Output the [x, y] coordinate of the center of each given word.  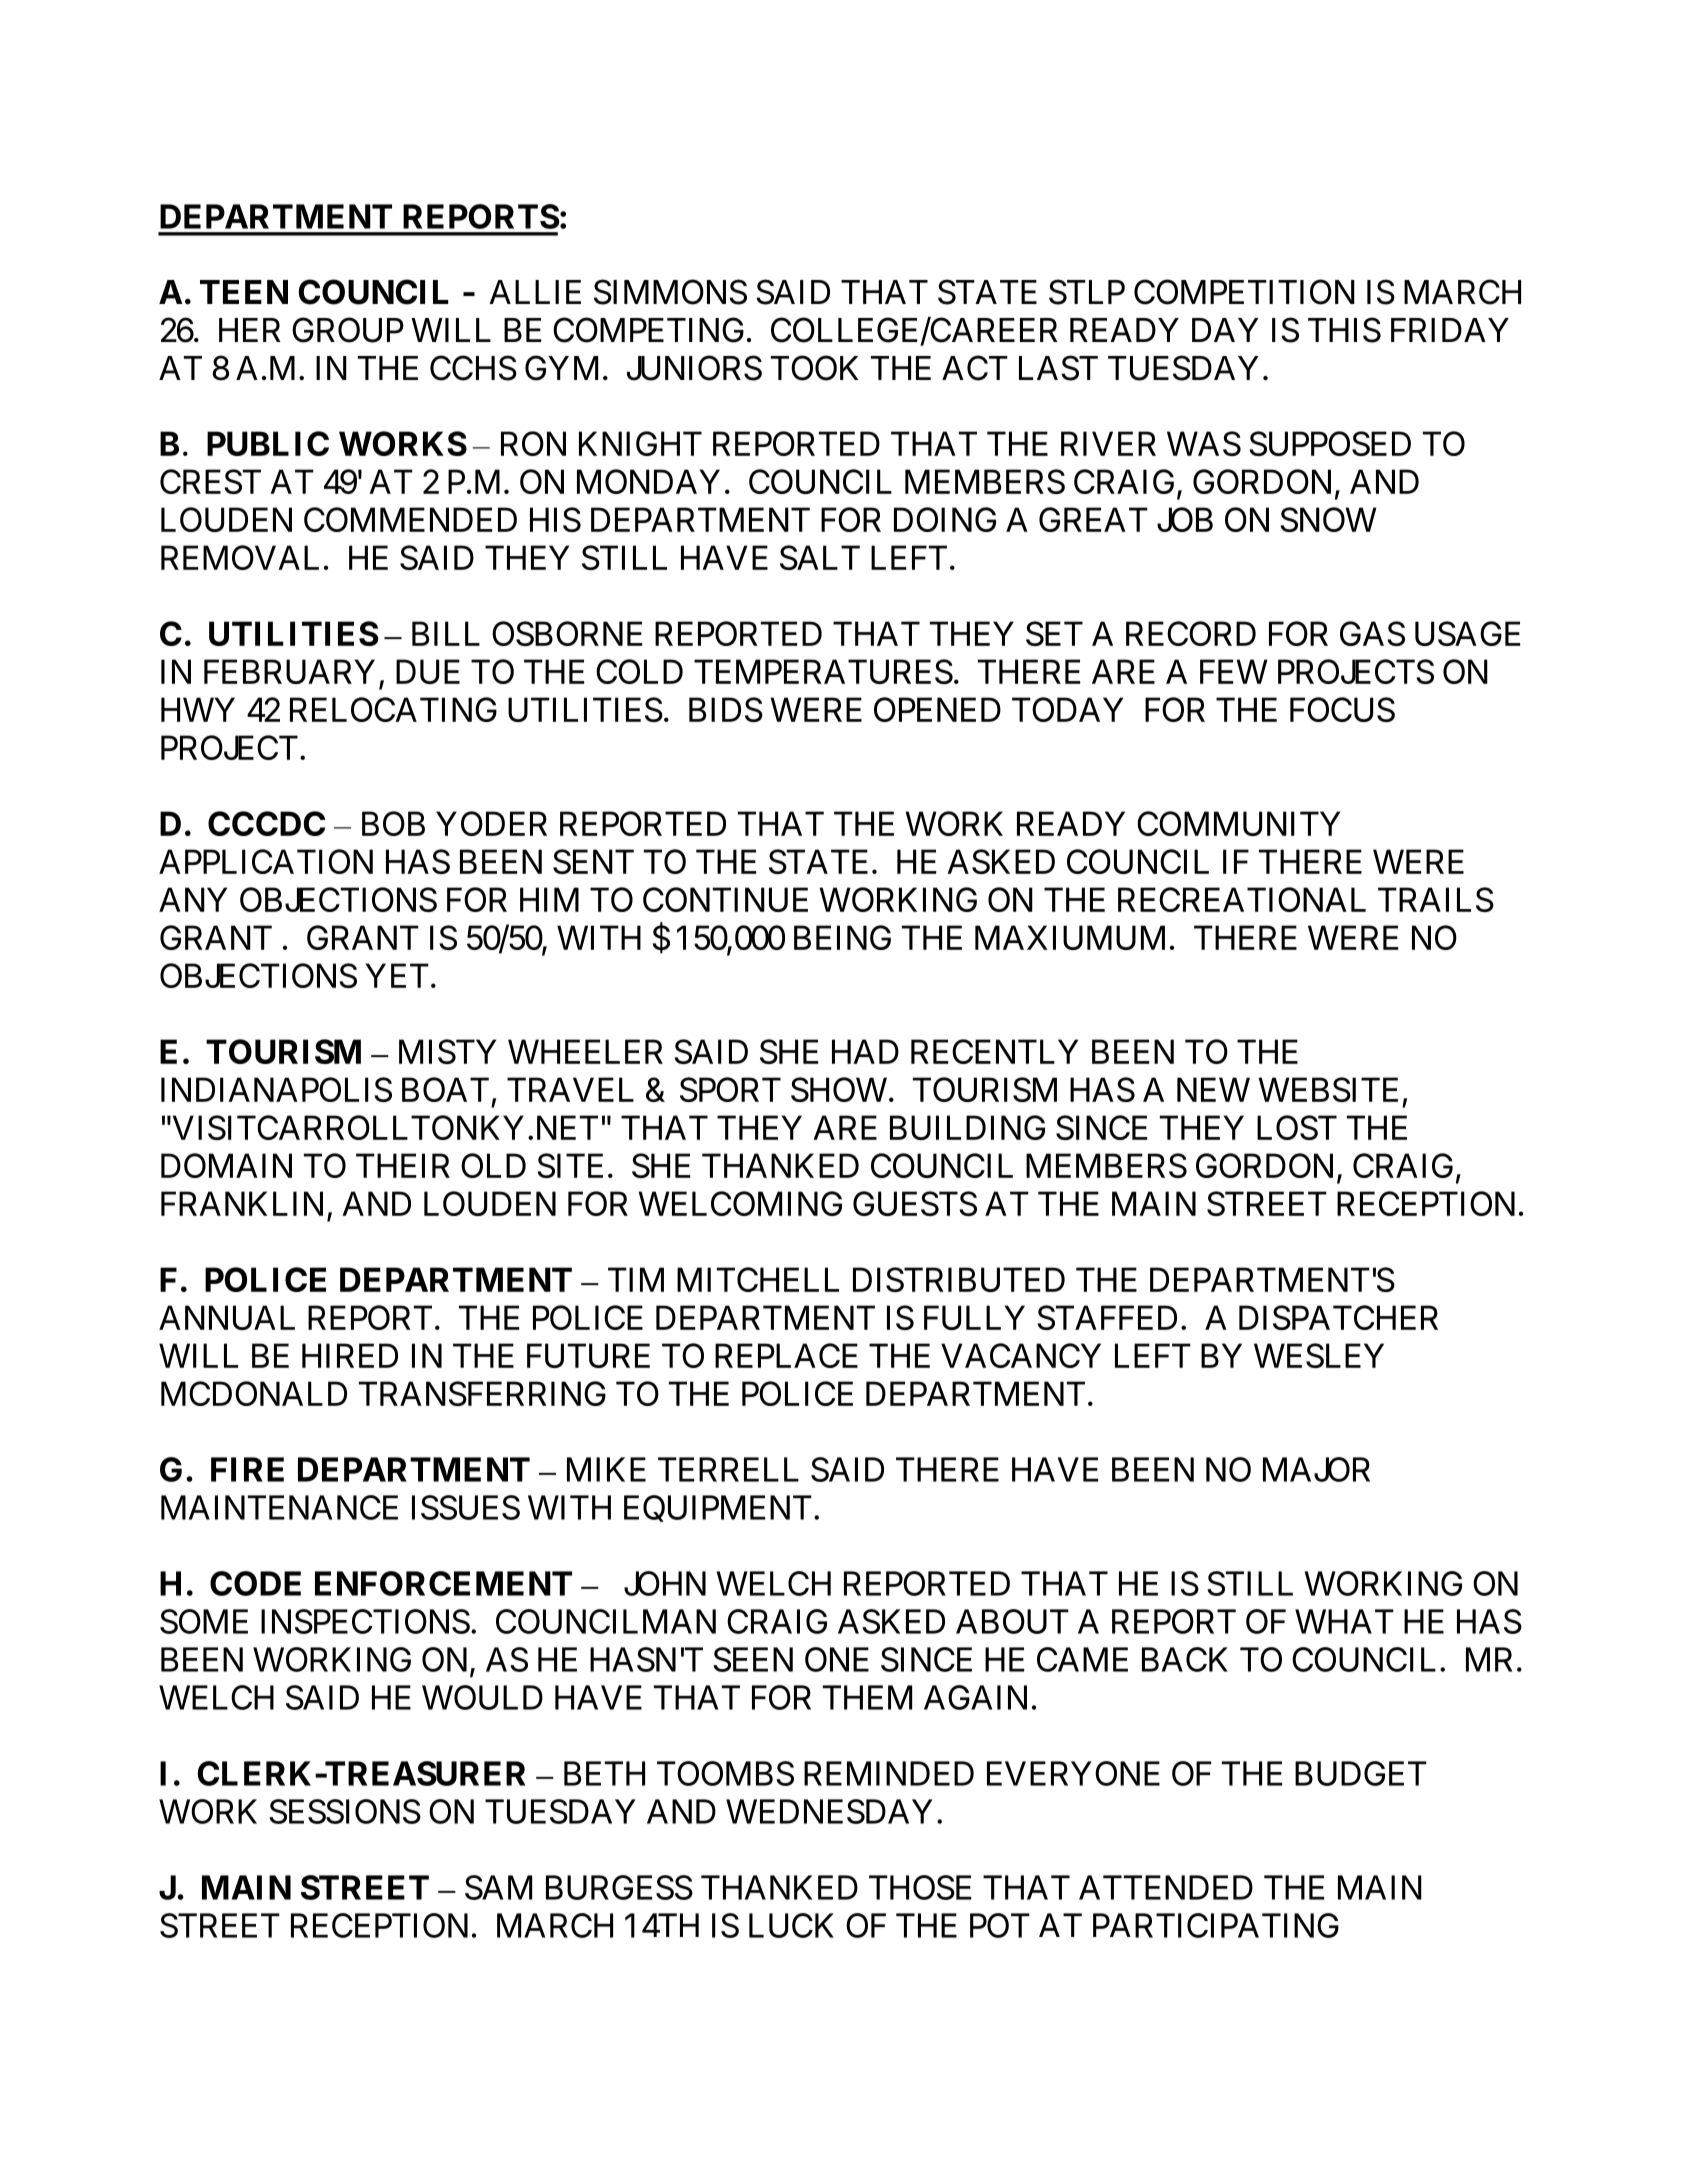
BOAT [445, 1089]
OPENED [937, 709]
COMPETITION [1244, 292]
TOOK [814, 368]
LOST [1297, 1127]
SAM [498, 1887]
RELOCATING [393, 709]
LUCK [791, 1925]
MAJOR [1316, 1469]
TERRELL [728, 1469]
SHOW [839, 1089]
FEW [1234, 671]
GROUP [348, 330]
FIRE [247, 1469]
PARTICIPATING [1216, 1925]
